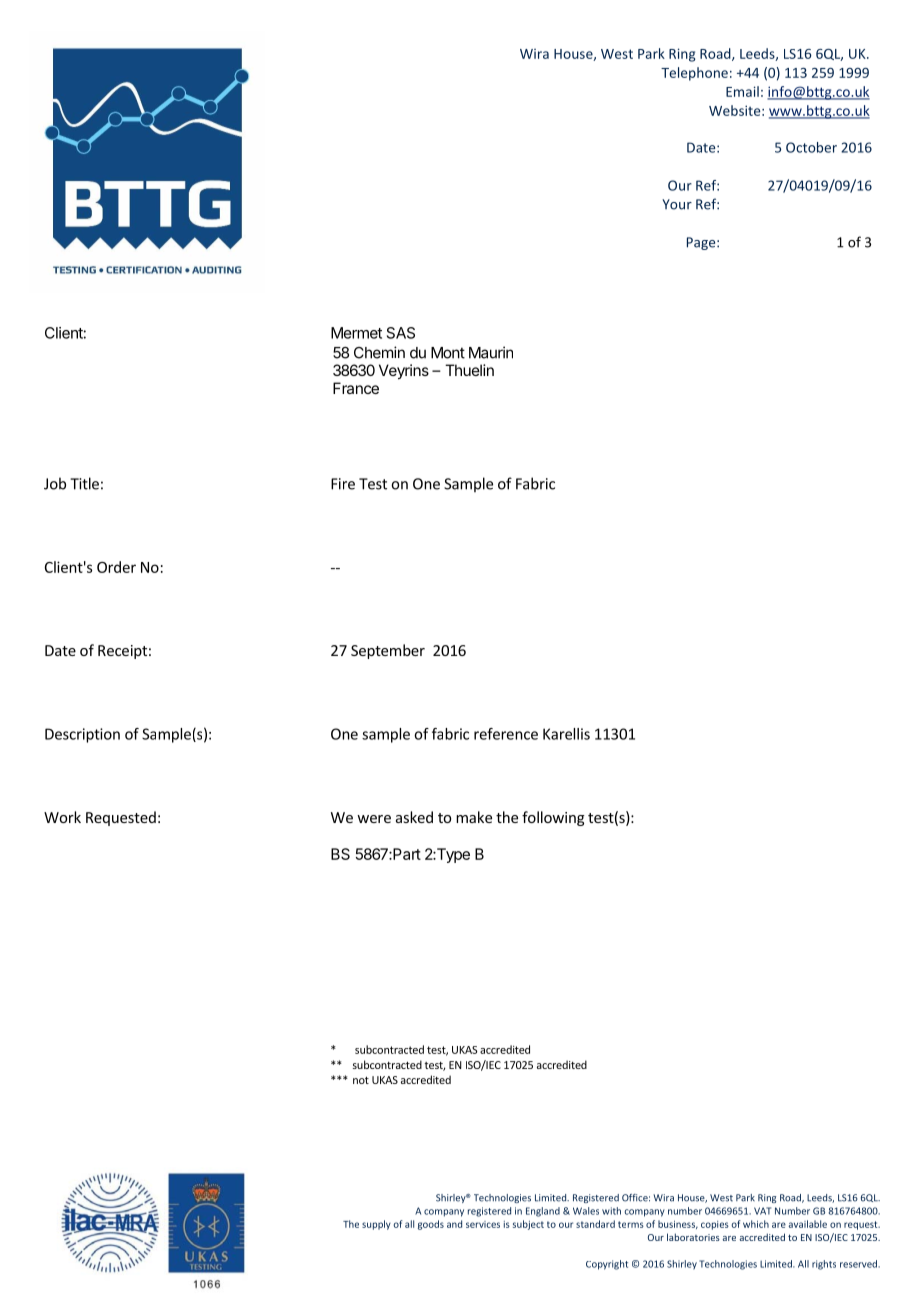 The width and height of the screenshot is (924, 1308). I want to click on Description, so click(82, 735).
